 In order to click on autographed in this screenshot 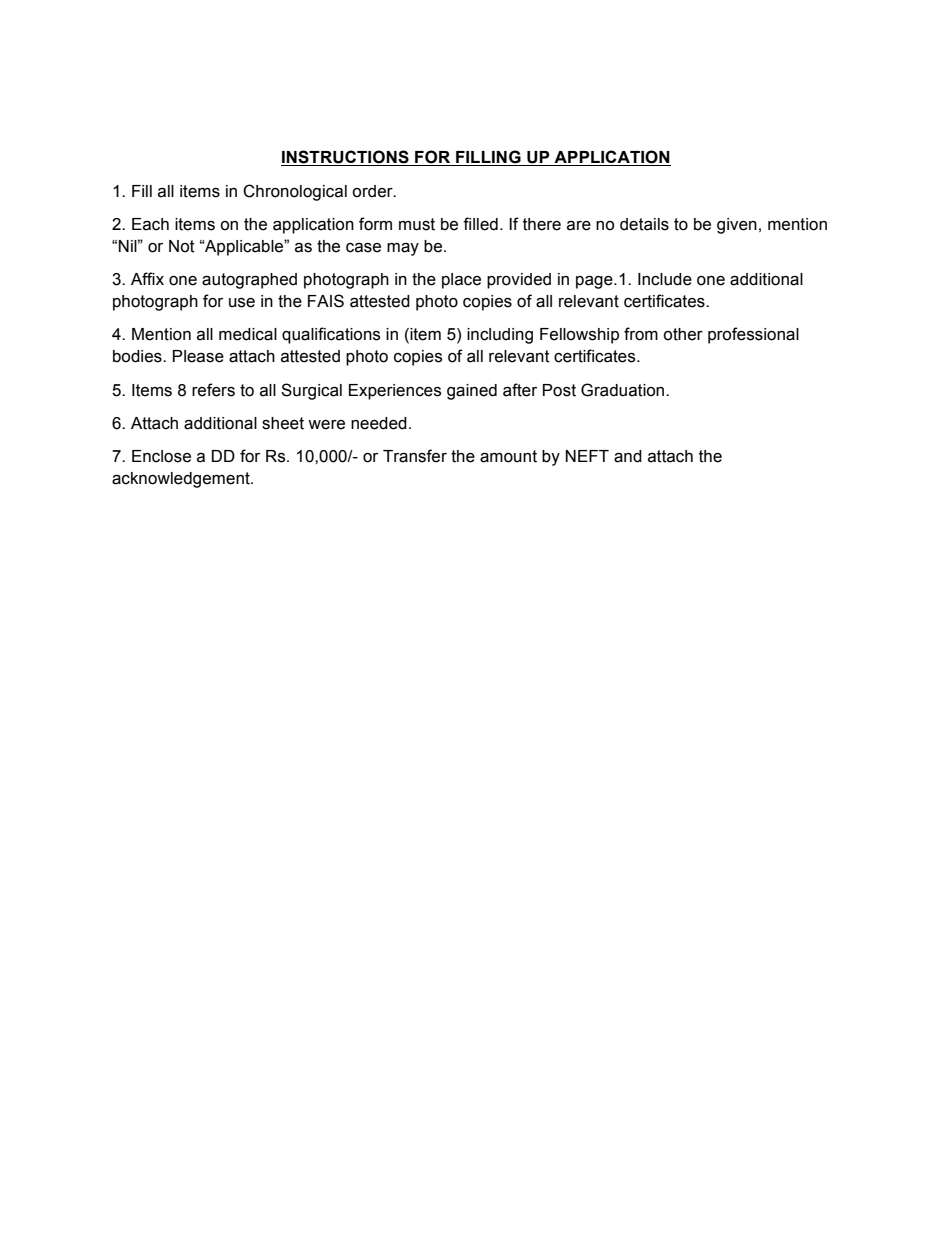, I will do `click(249, 281)`.
